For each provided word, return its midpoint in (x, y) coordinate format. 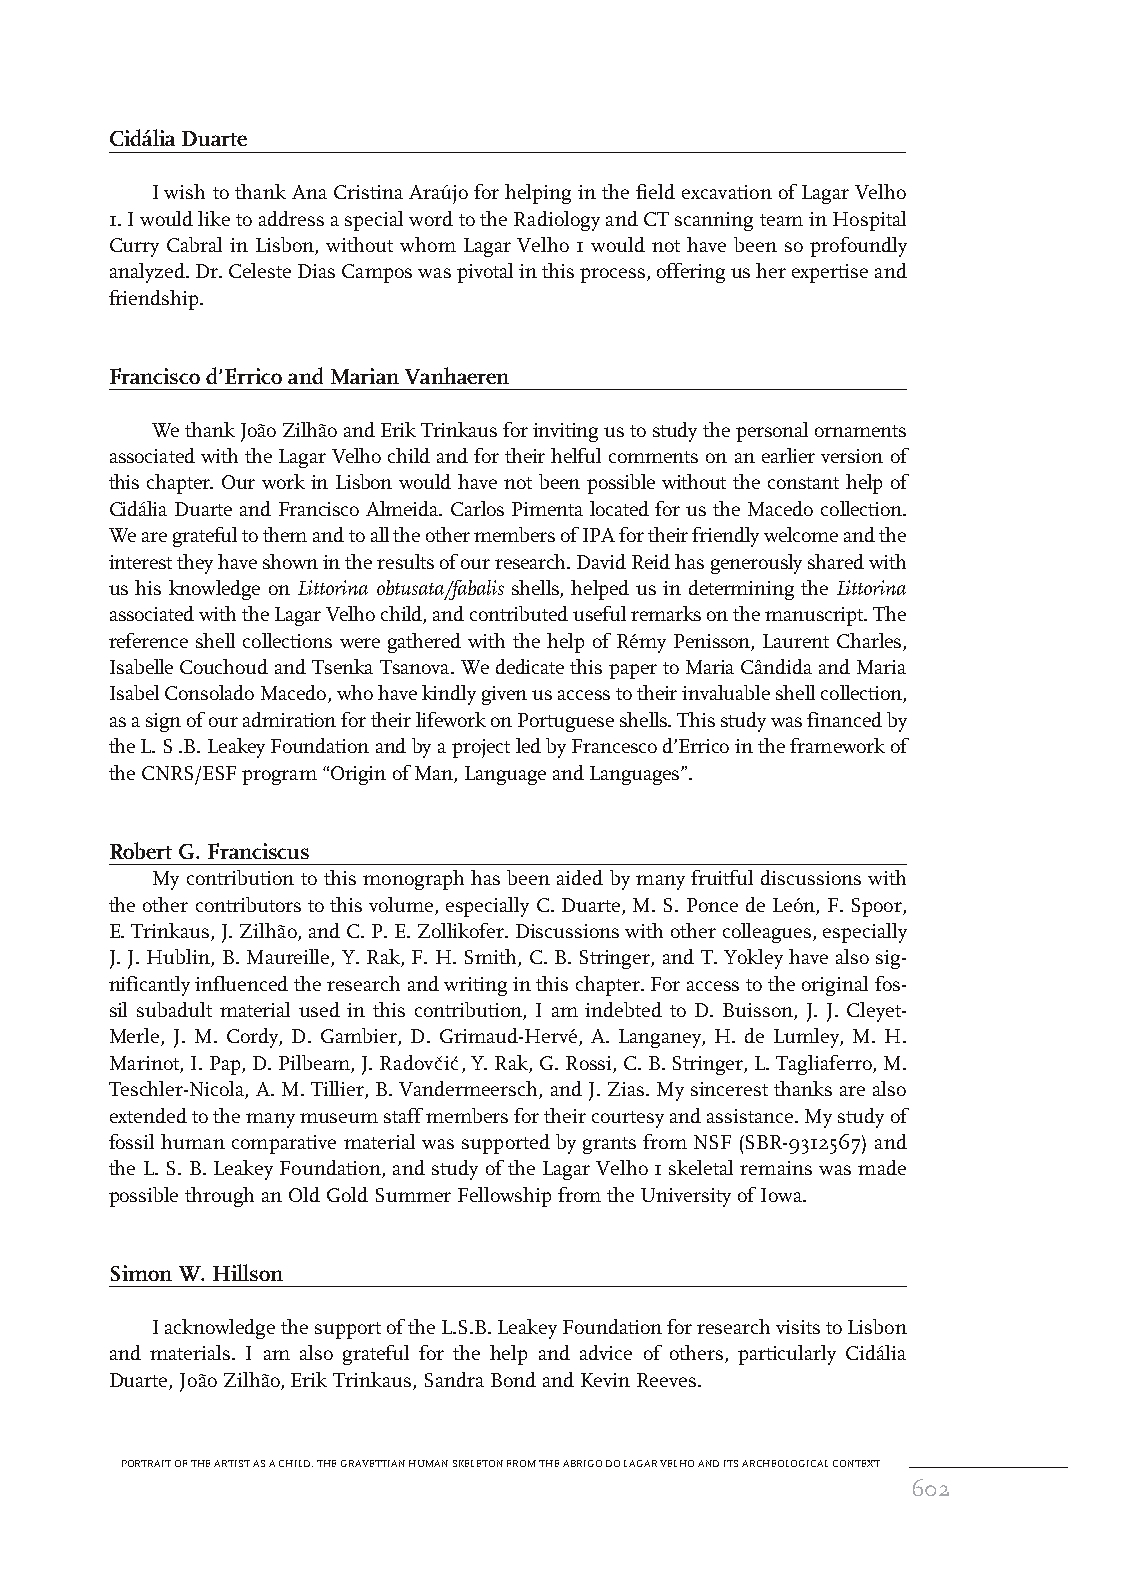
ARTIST (232, 1463)
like (214, 218)
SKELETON (478, 1463)
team (781, 220)
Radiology (557, 221)
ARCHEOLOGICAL (785, 1463)
